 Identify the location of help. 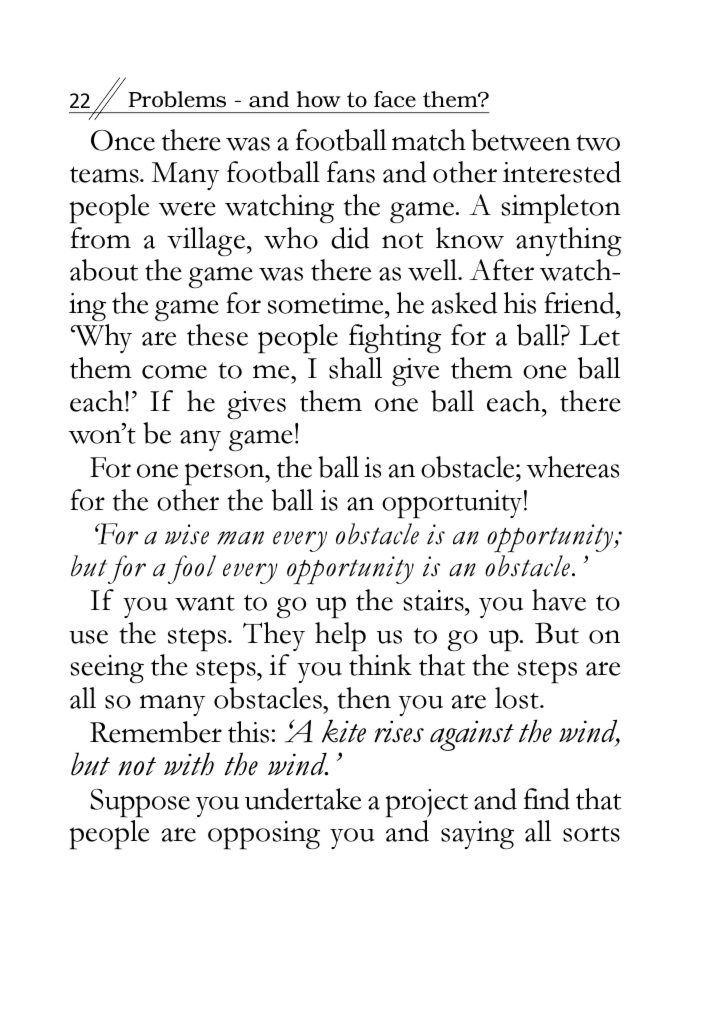
(340, 637).
